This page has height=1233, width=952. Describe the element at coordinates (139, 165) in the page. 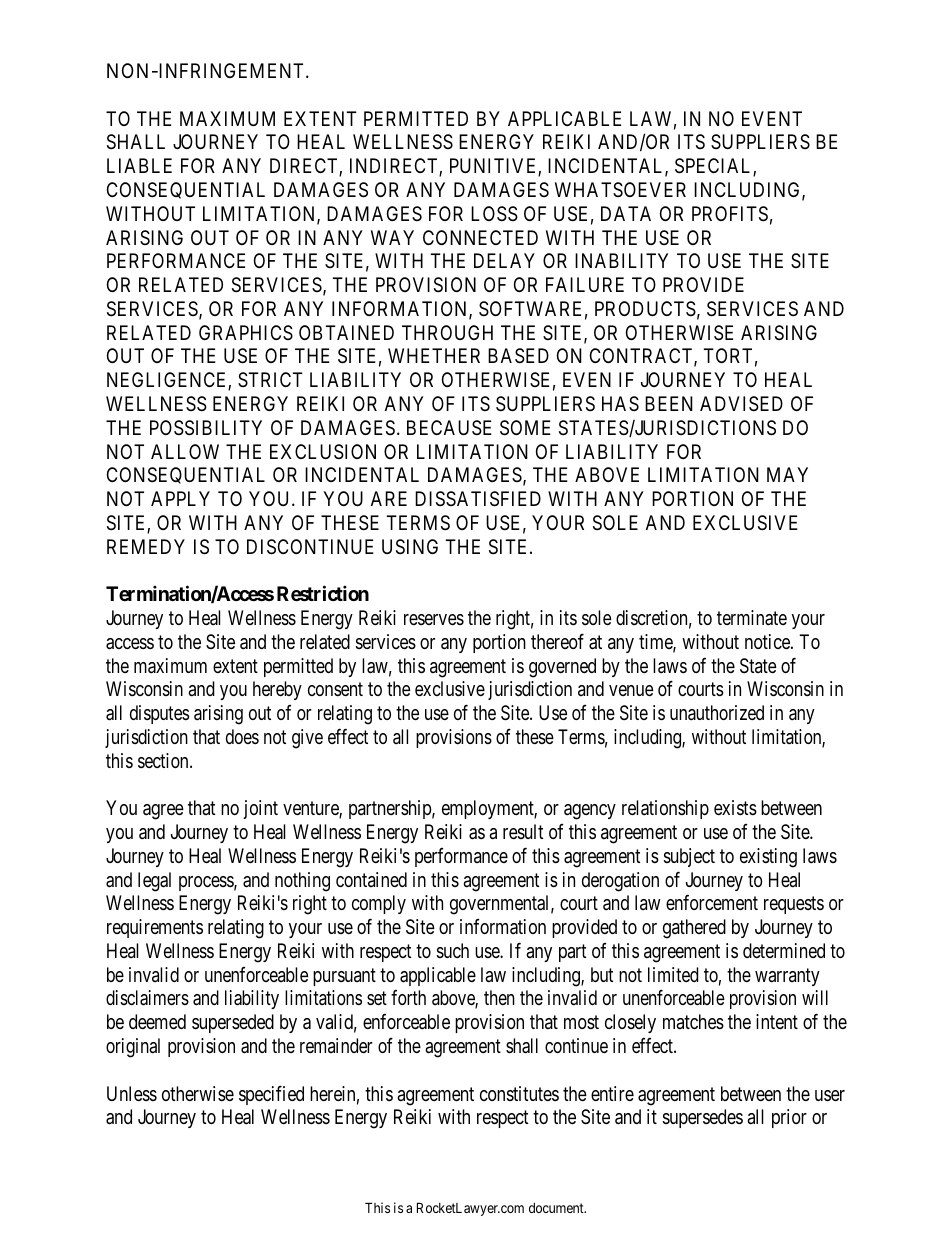

I see `LIABLE` at that location.
